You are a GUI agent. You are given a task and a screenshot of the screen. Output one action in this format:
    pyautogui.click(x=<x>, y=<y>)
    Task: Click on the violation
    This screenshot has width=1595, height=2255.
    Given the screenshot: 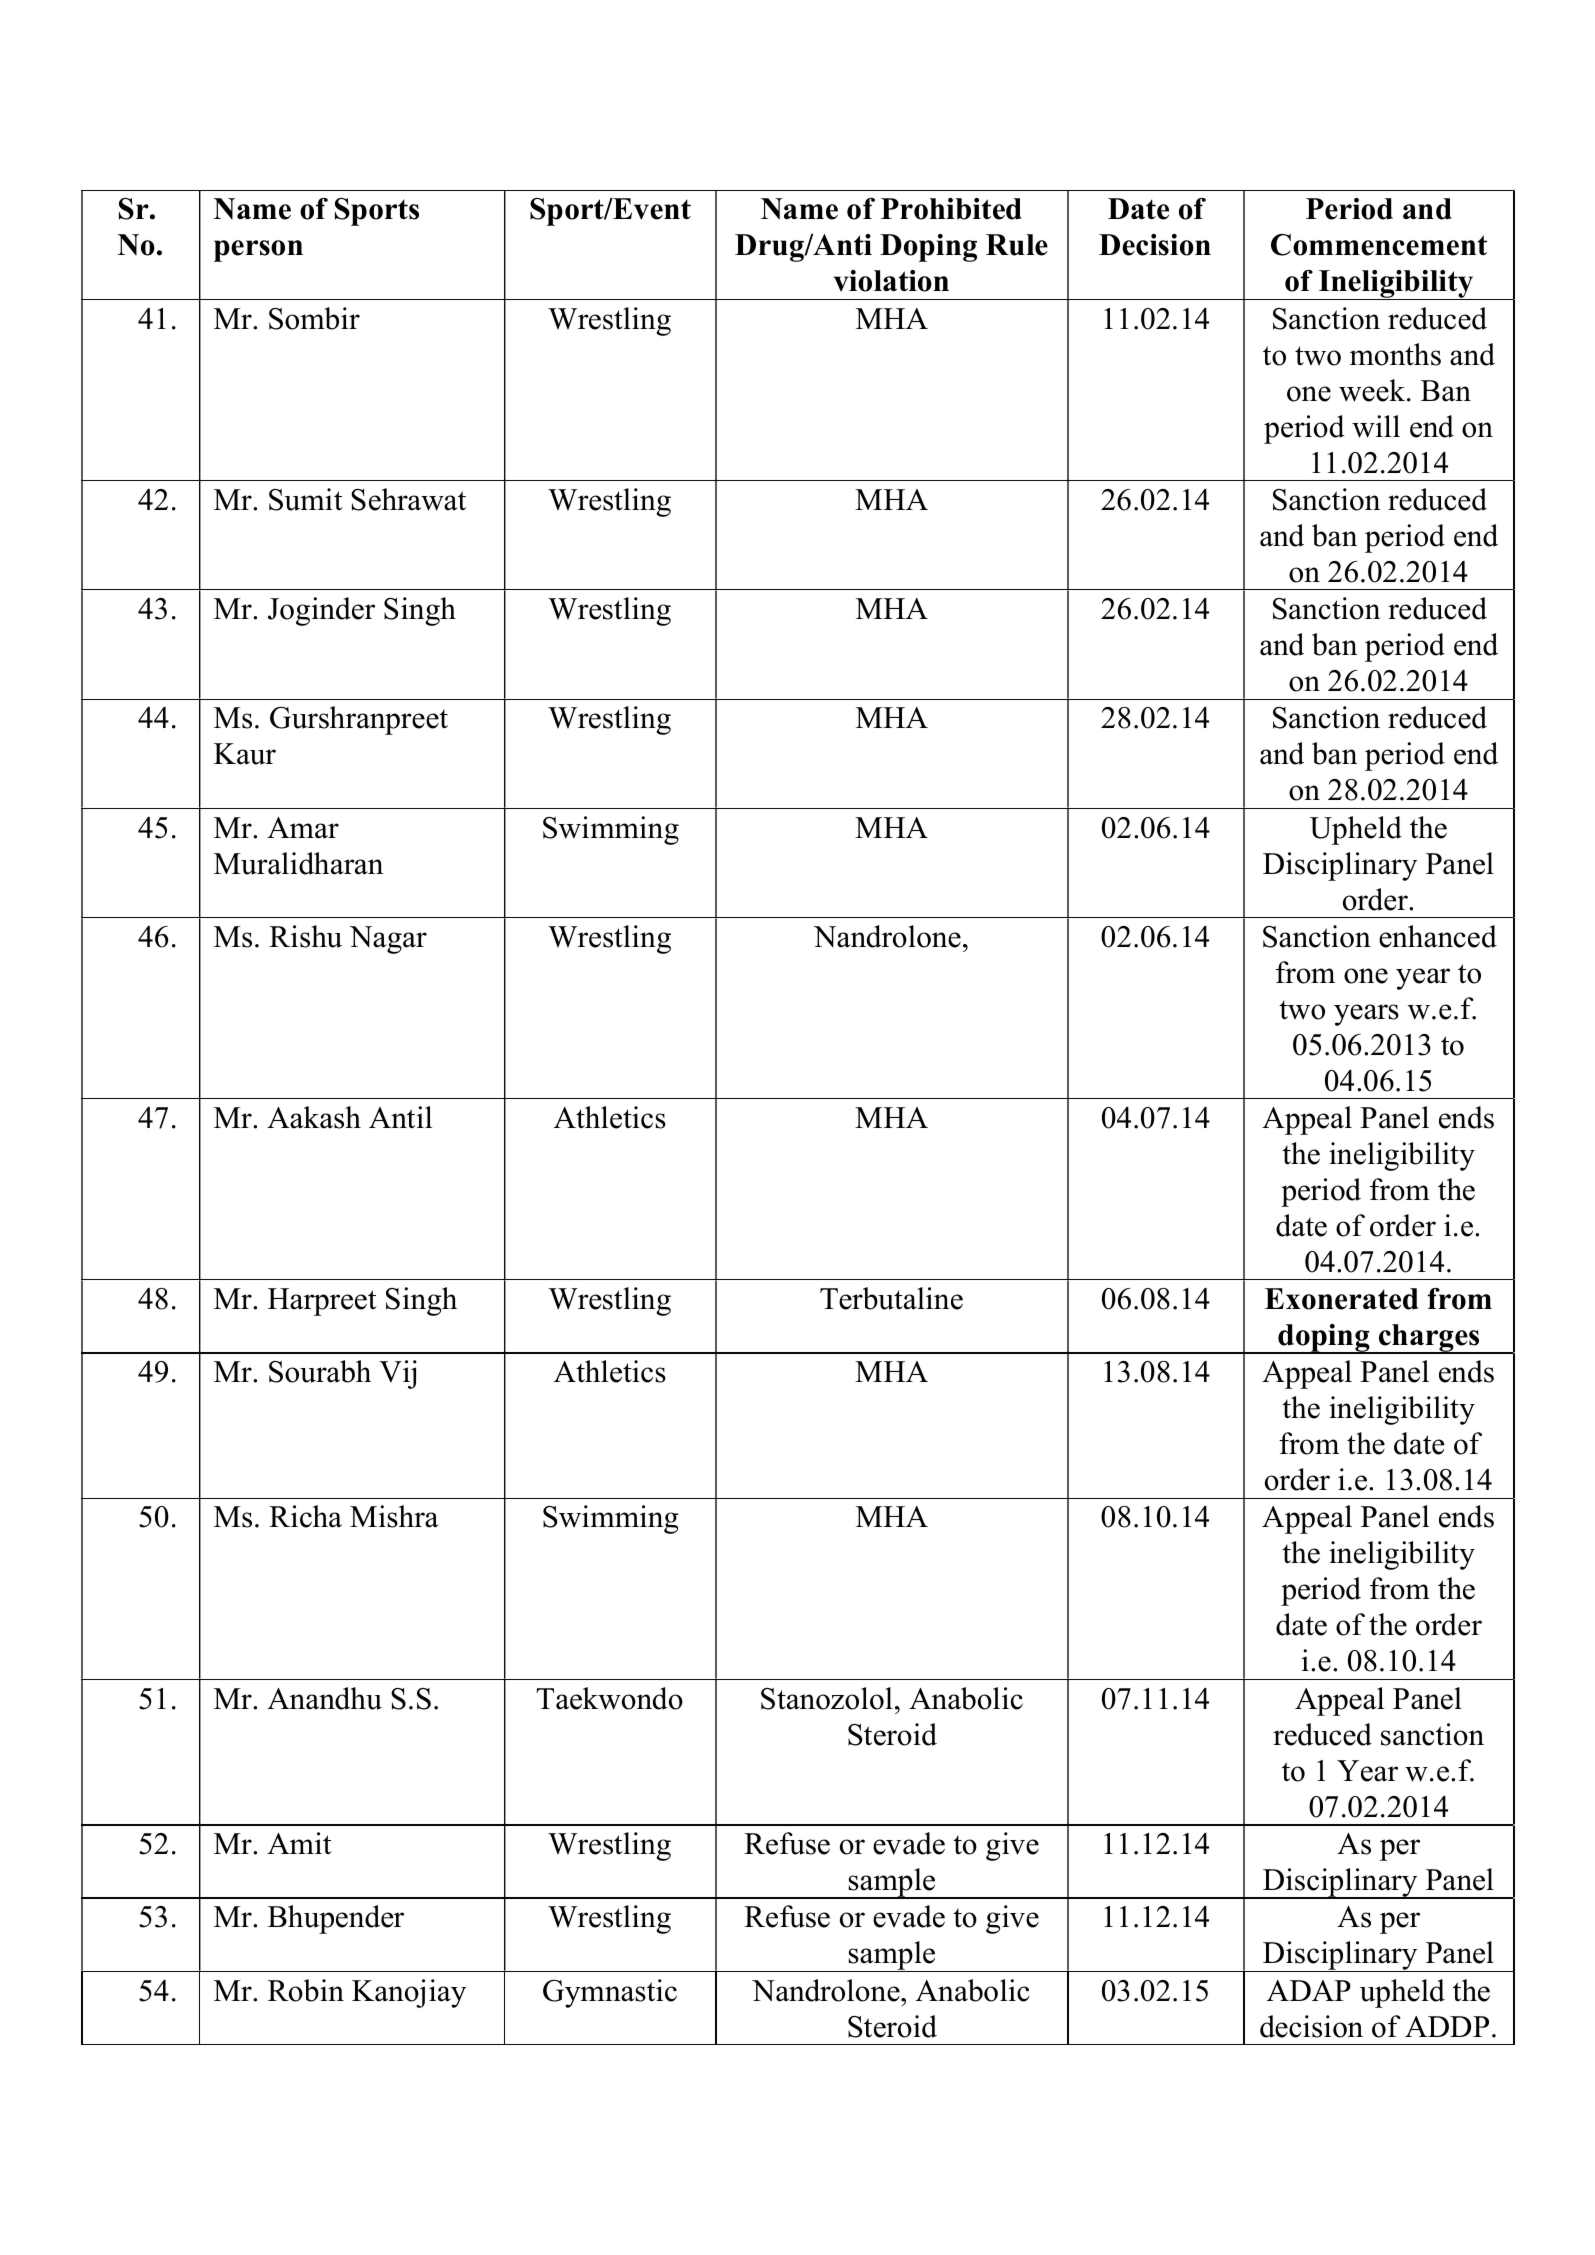 What is the action you would take?
    pyautogui.click(x=891, y=281)
